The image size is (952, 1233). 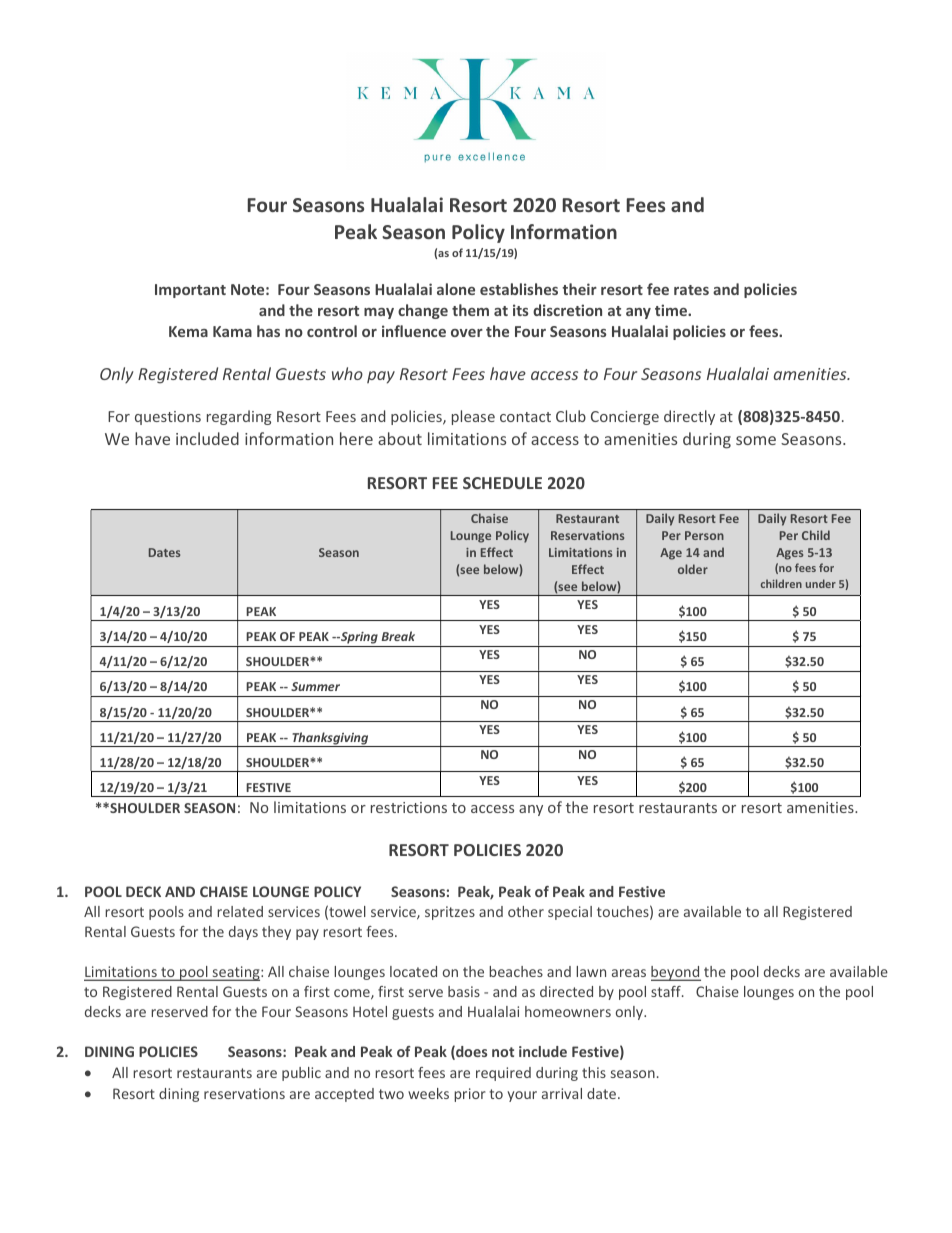 I want to click on SCHEDULE, so click(x=502, y=483).
